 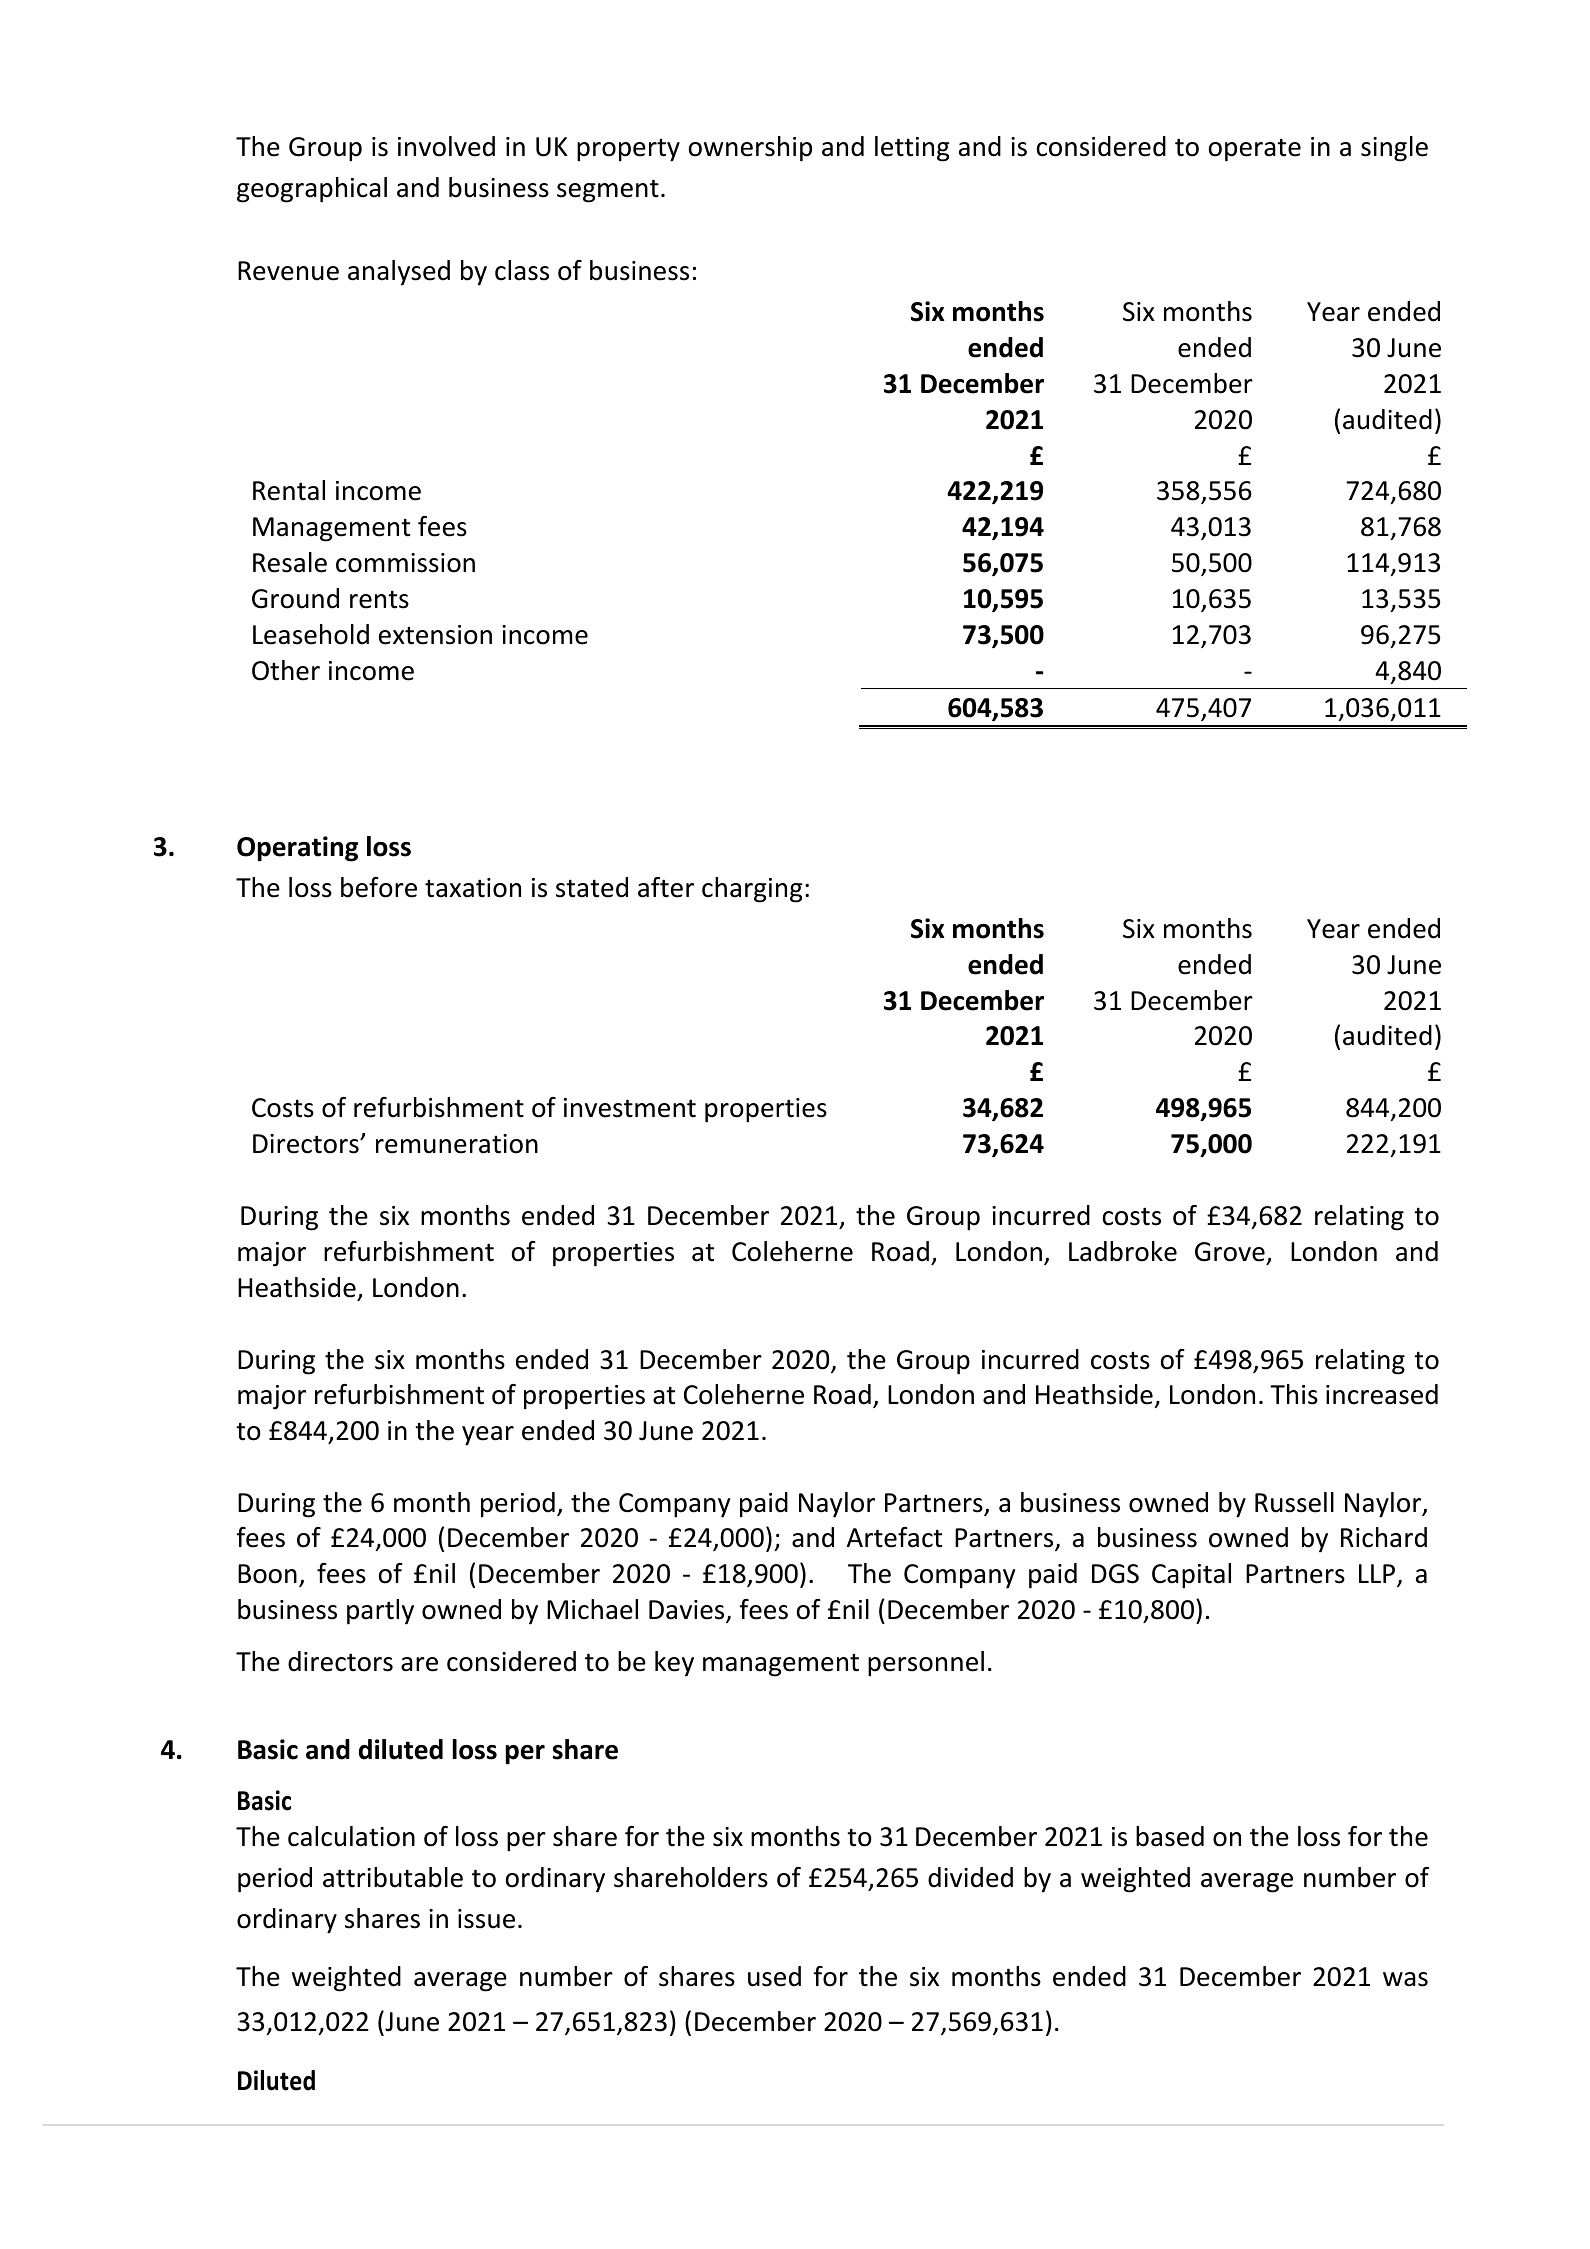 What do you see at coordinates (393, 1877) in the screenshot?
I see `attributable` at bounding box center [393, 1877].
